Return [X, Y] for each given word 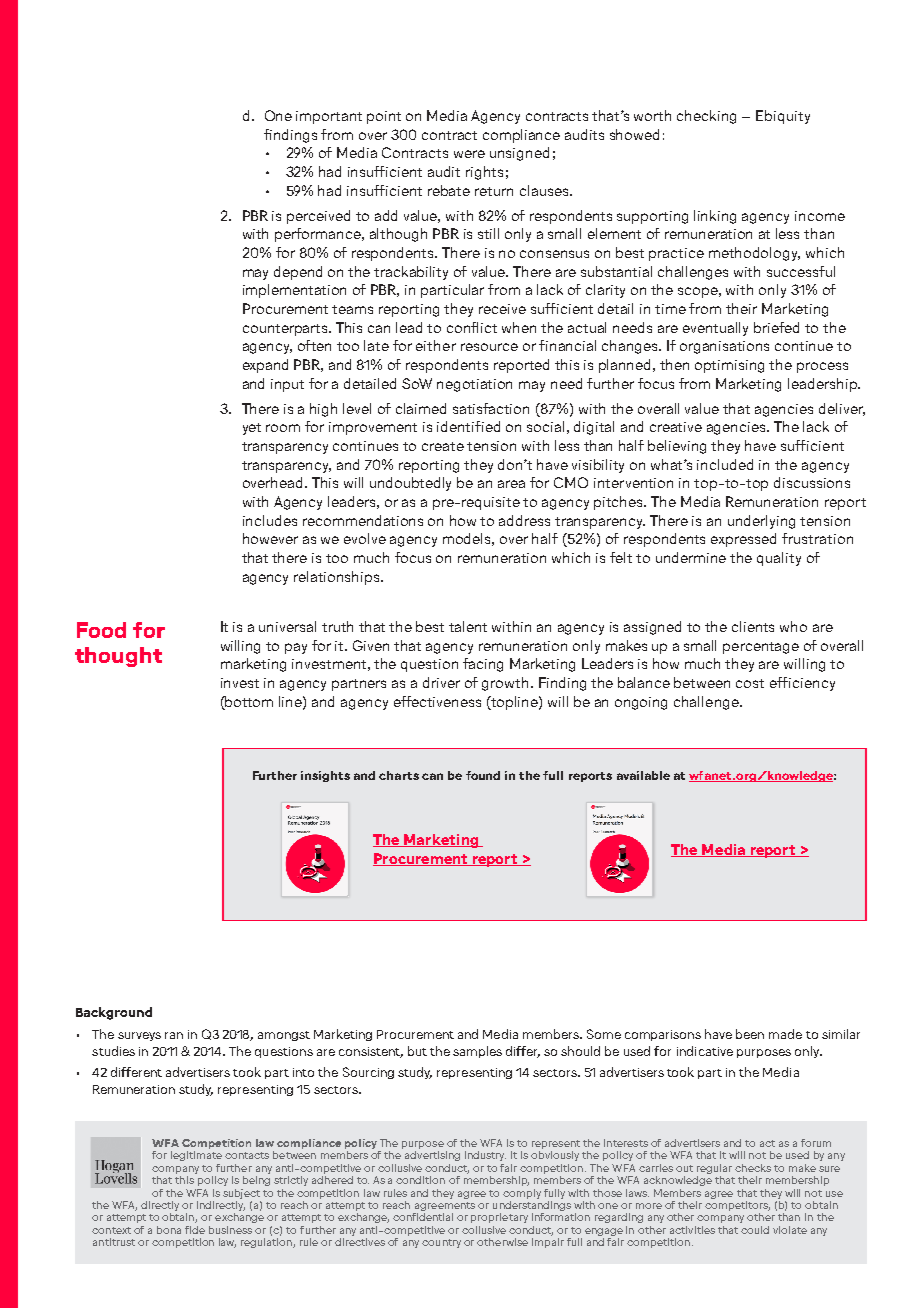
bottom [248, 701]
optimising [729, 366]
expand [265, 366]
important [329, 117]
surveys [139, 1036]
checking [706, 117]
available [643, 775]
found [483, 775]
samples [477, 1052]
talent [468, 626]
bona [169, 1230]
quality [779, 559]
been [750, 1034]
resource [489, 347]
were [469, 154]
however [270, 538]
